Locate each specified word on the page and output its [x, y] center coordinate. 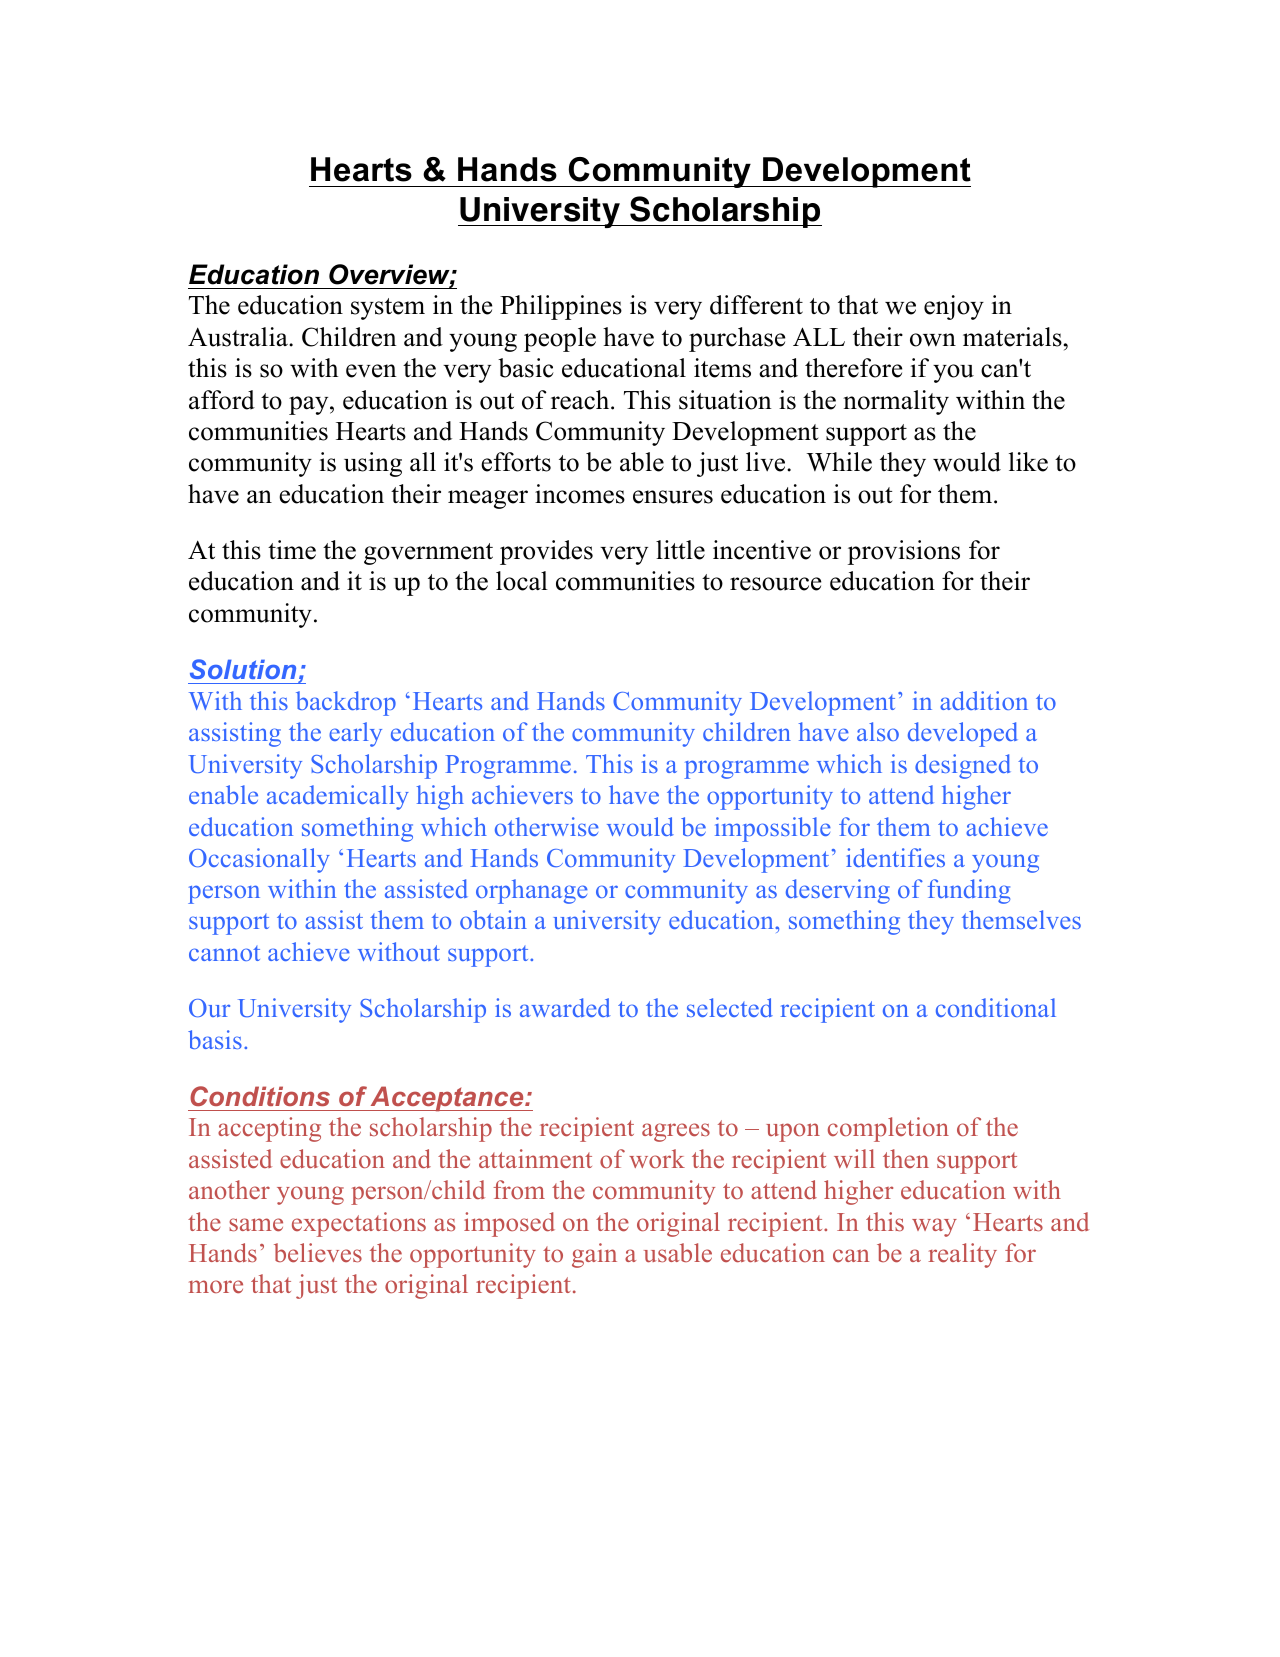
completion [888, 1129]
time [292, 550]
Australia [239, 337]
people [560, 339]
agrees [676, 1132]
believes [318, 1253]
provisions [904, 552]
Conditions [260, 1096]
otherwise [547, 826]
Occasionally [259, 860]
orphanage [532, 891]
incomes [580, 494]
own [933, 340]
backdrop [346, 703]
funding [969, 891]
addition [984, 700]
